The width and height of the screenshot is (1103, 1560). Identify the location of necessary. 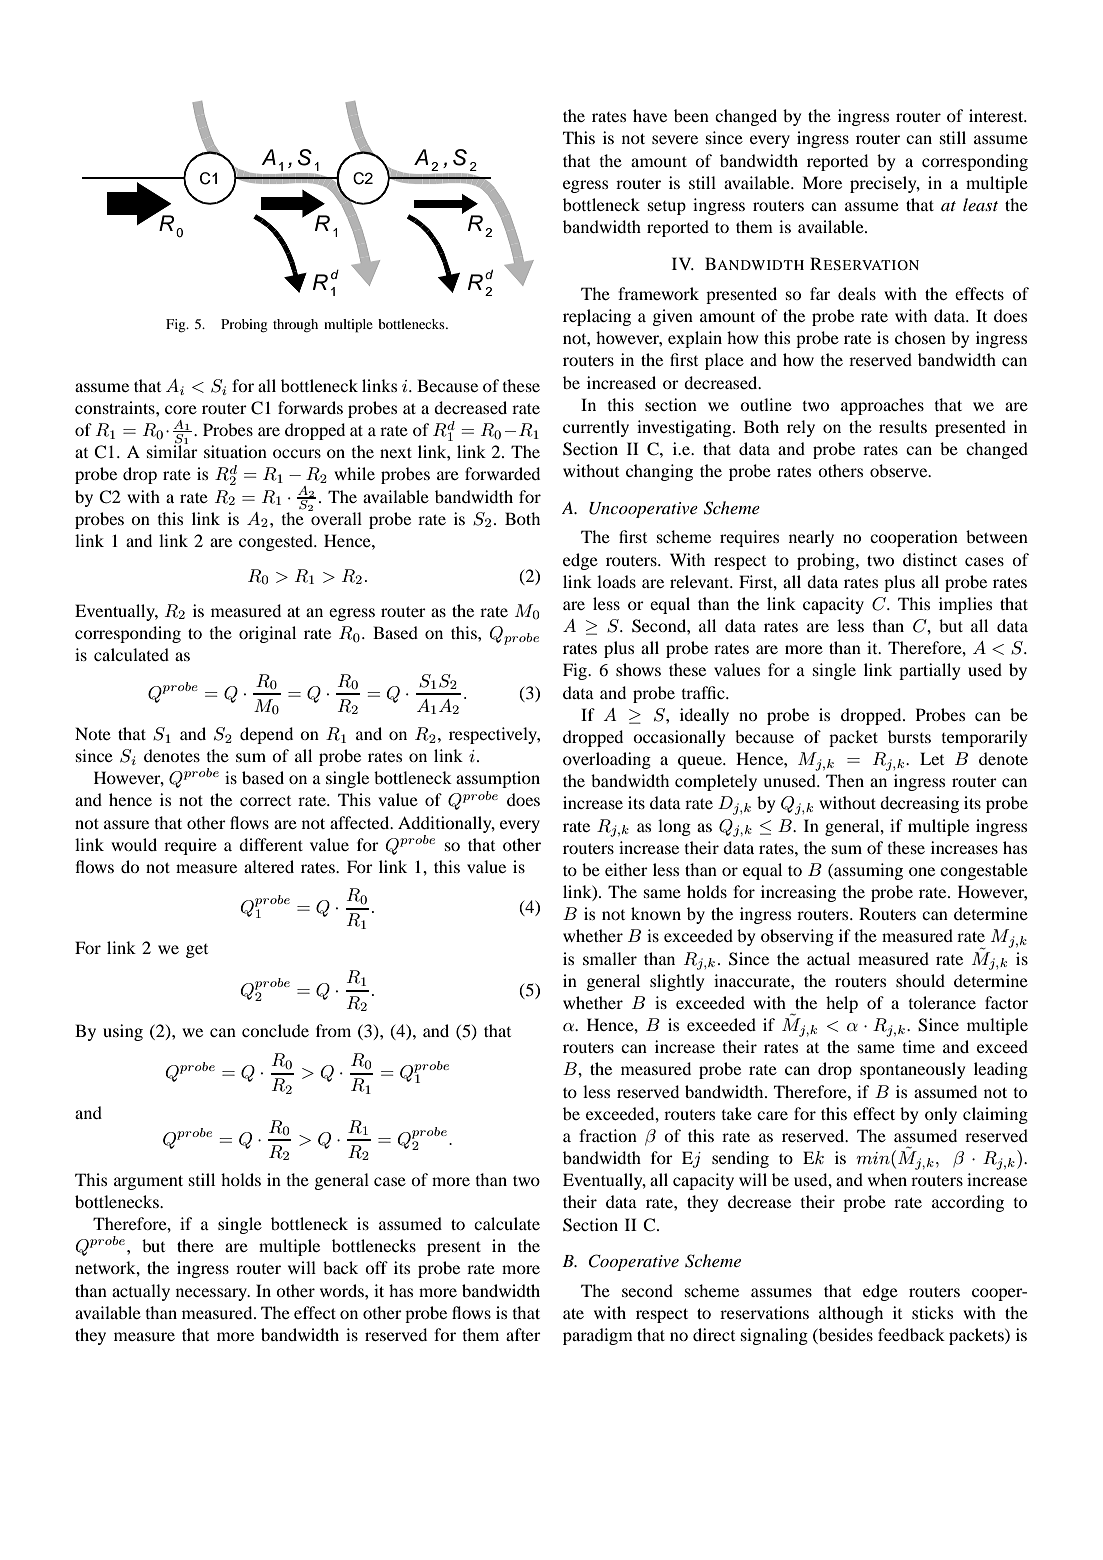
(213, 1294).
